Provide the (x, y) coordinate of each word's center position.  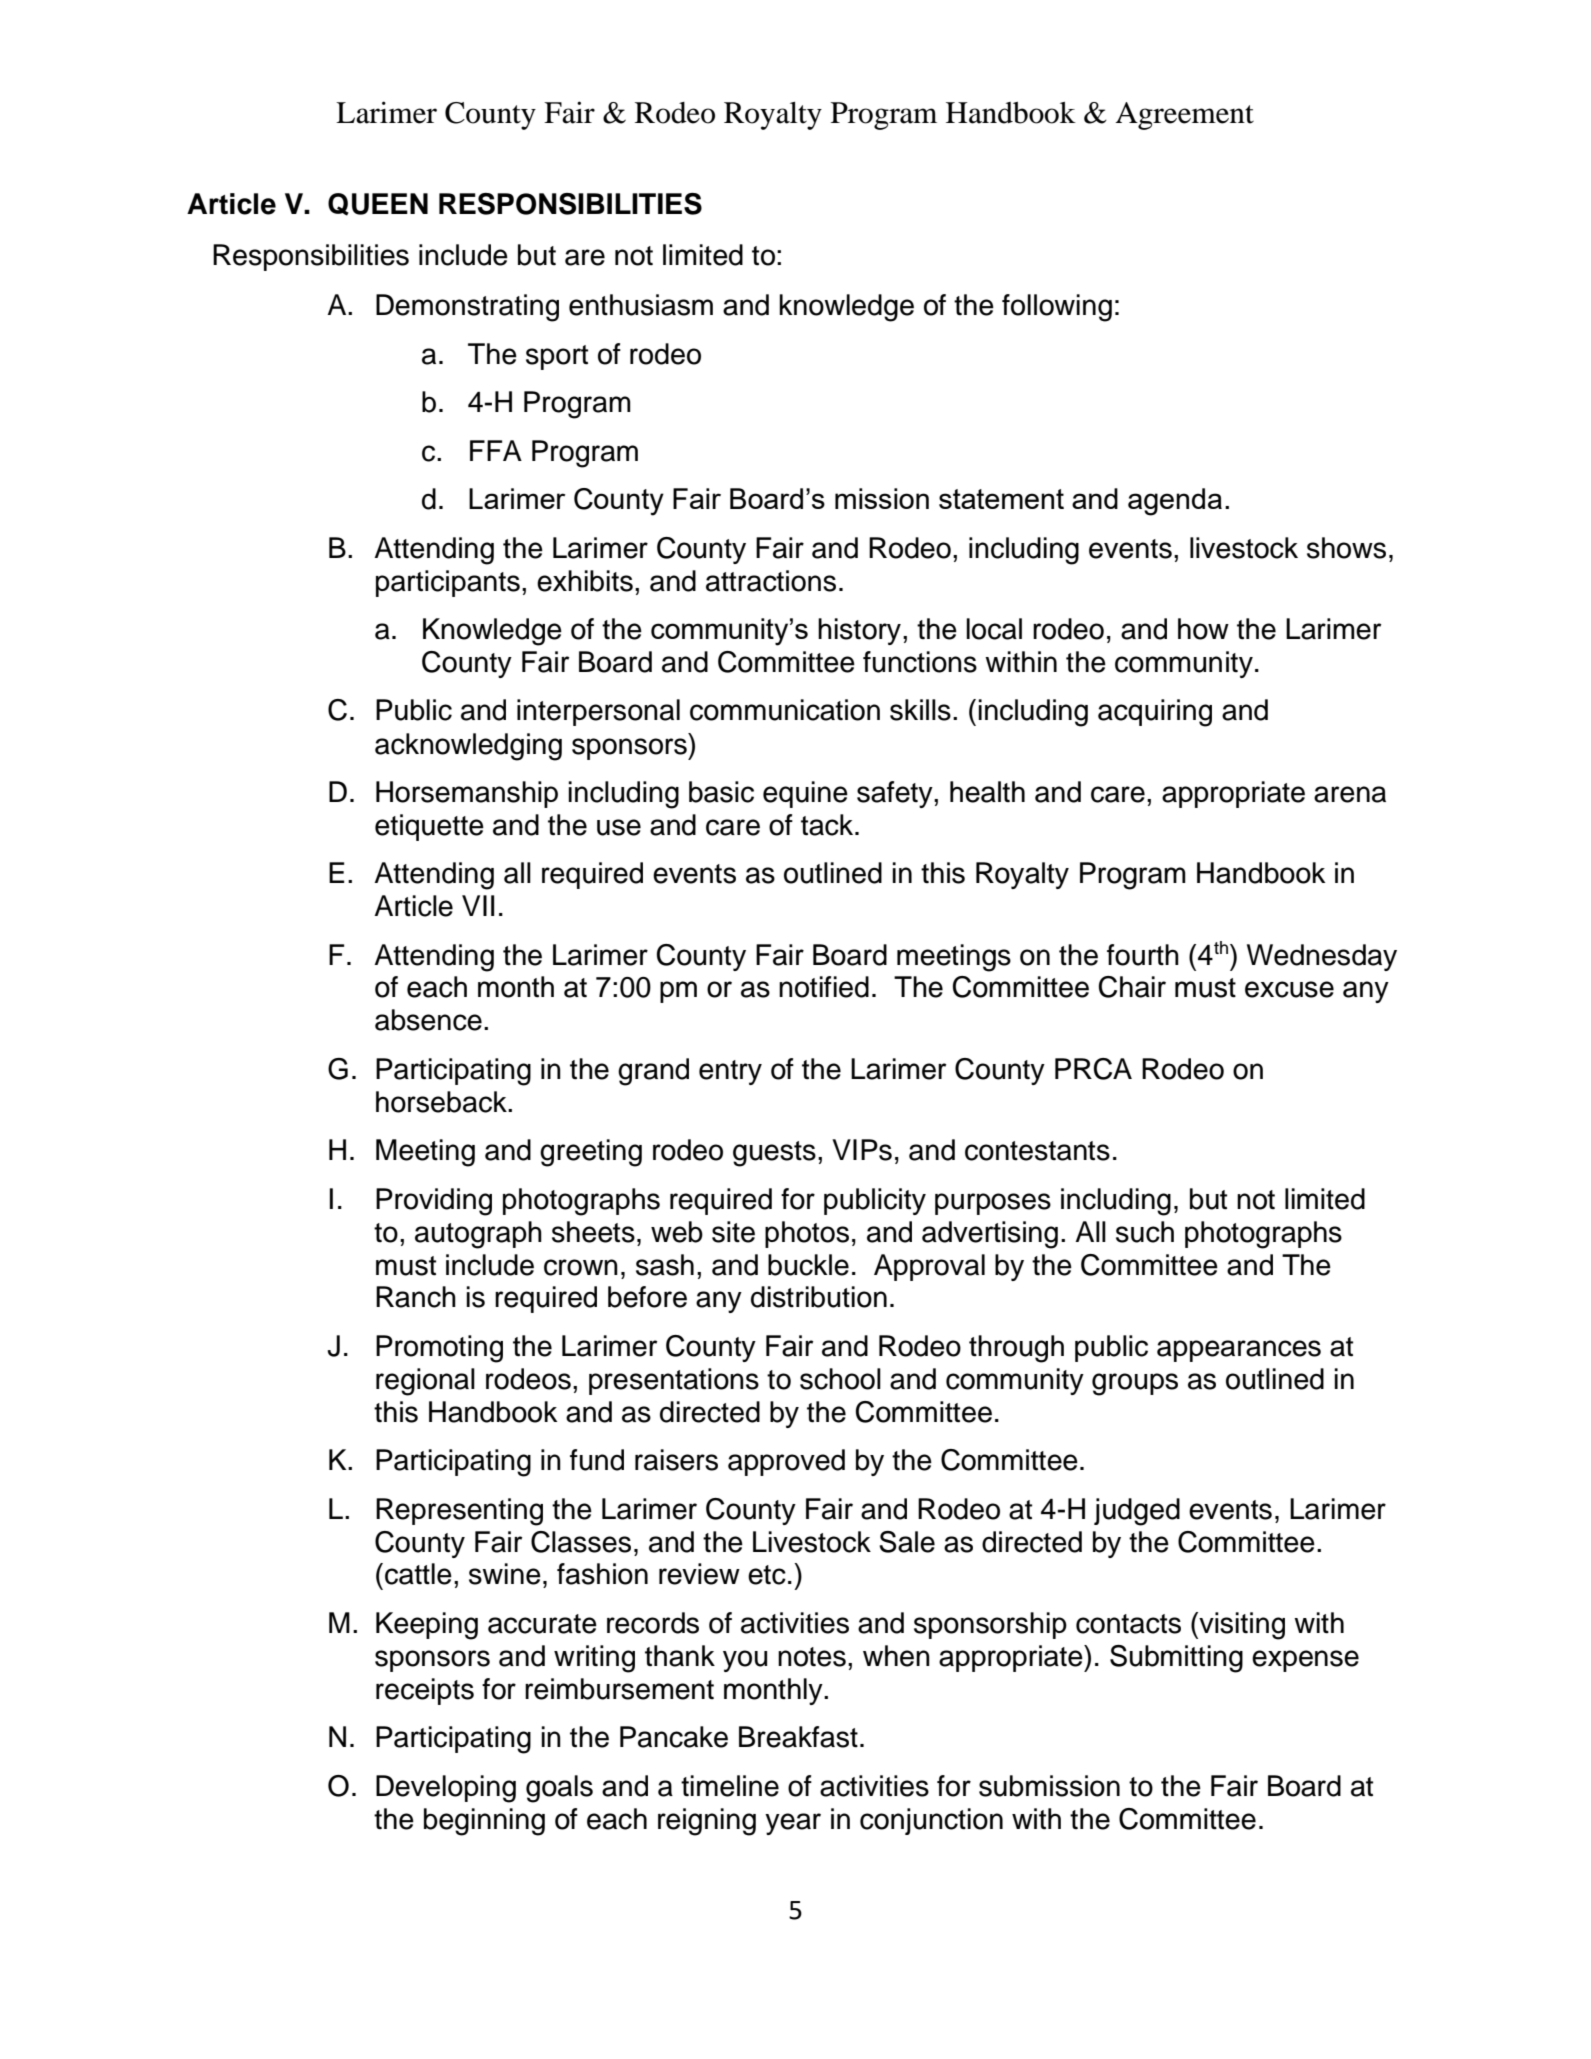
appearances (1239, 1351)
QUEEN (378, 204)
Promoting (439, 1349)
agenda (1175, 502)
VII (478, 905)
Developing (446, 1789)
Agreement (1184, 116)
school (840, 1379)
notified (824, 987)
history (859, 631)
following (1057, 308)
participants (448, 583)
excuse (1289, 989)
